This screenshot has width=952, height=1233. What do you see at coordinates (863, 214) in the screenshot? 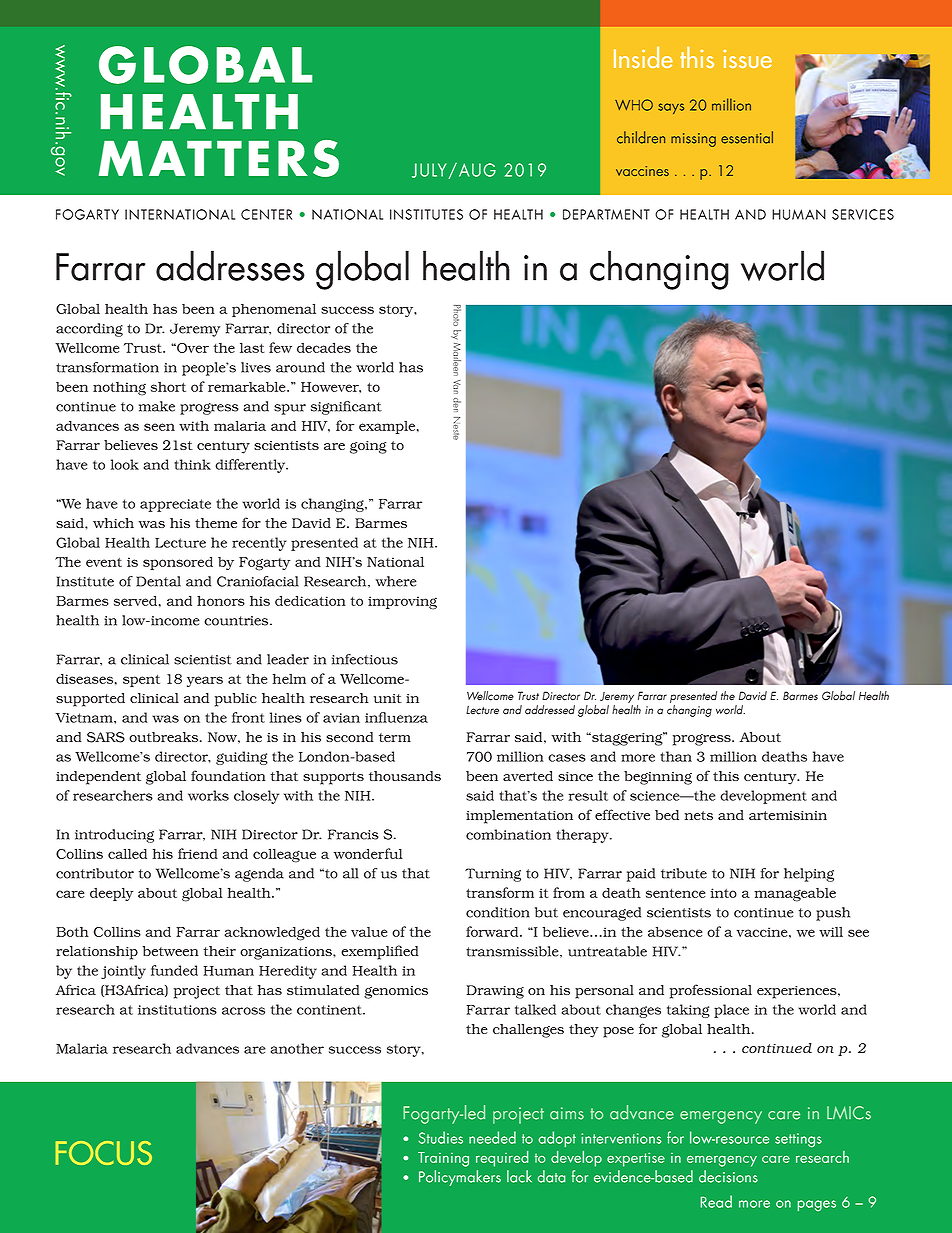
I see `SERVICES` at bounding box center [863, 214].
